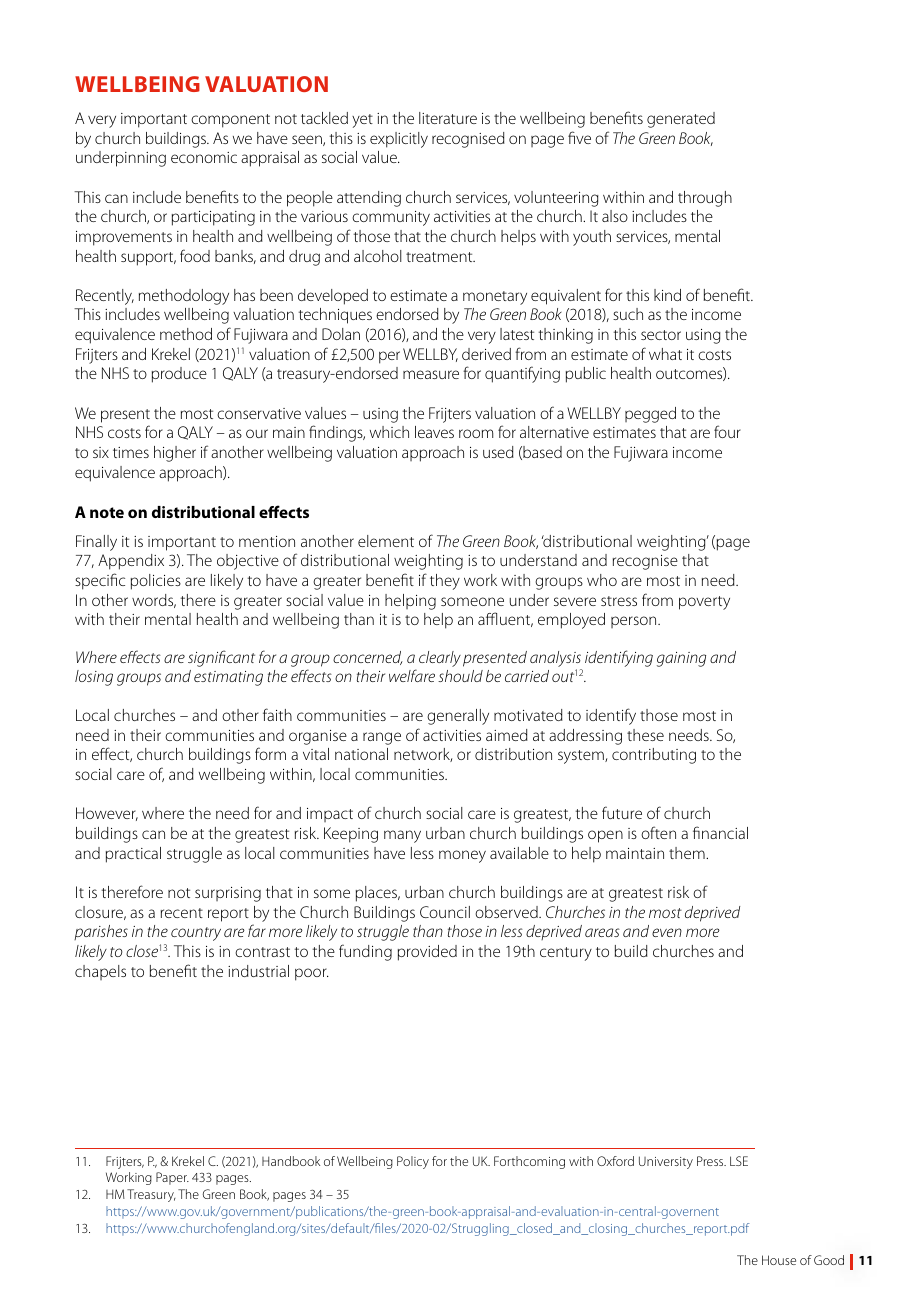  What do you see at coordinates (705, 199) in the page?
I see `through` at bounding box center [705, 199].
